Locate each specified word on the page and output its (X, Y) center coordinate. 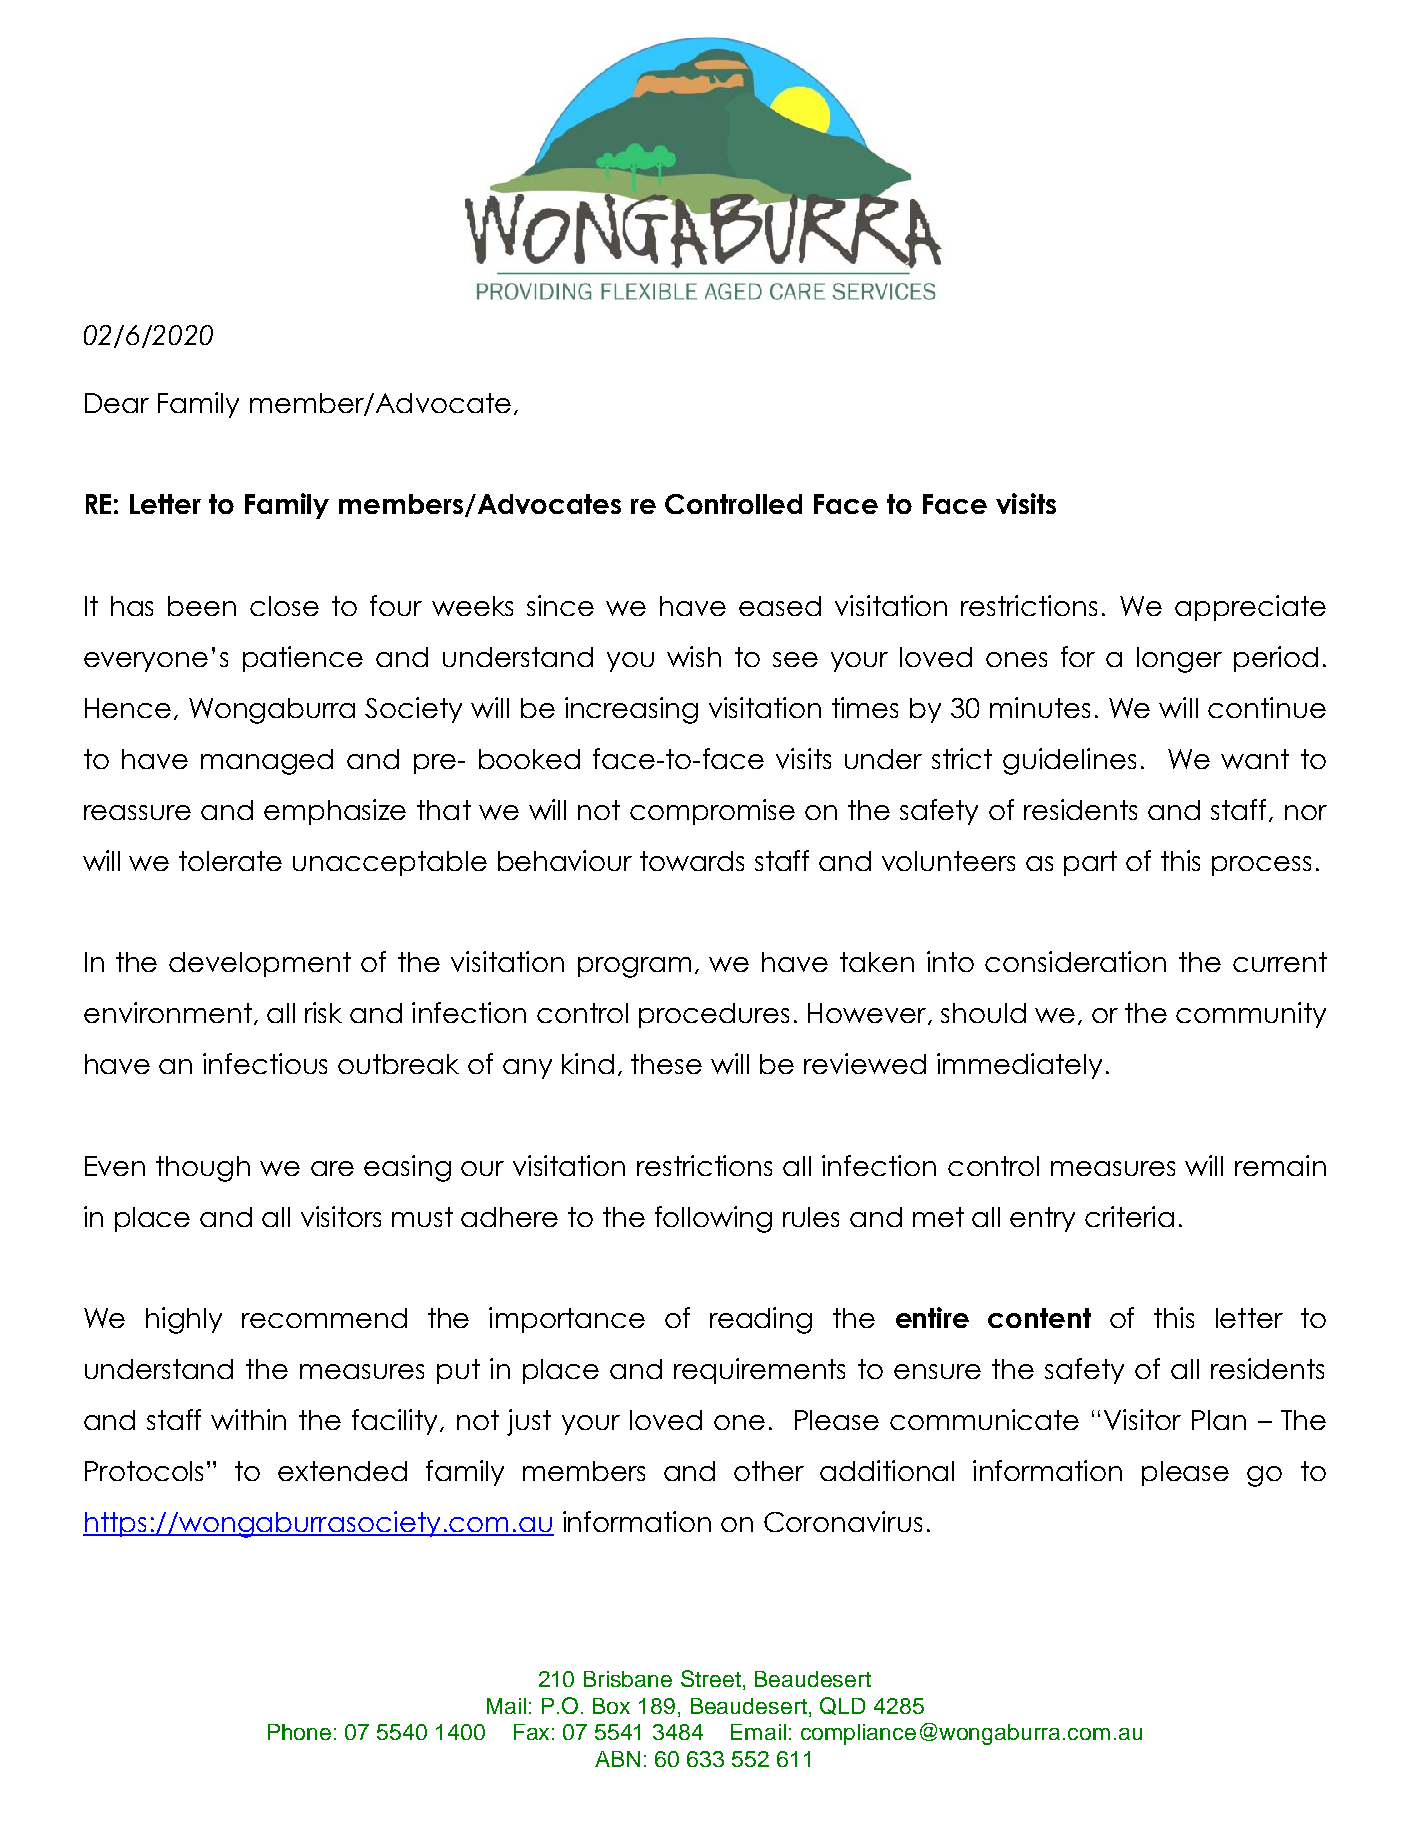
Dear (117, 403)
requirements (759, 1371)
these (666, 1064)
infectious (265, 1063)
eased (780, 606)
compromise (712, 812)
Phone (299, 1732)
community (1251, 1015)
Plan (1219, 1420)
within (248, 1419)
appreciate (1250, 608)
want (1255, 759)
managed (267, 762)
